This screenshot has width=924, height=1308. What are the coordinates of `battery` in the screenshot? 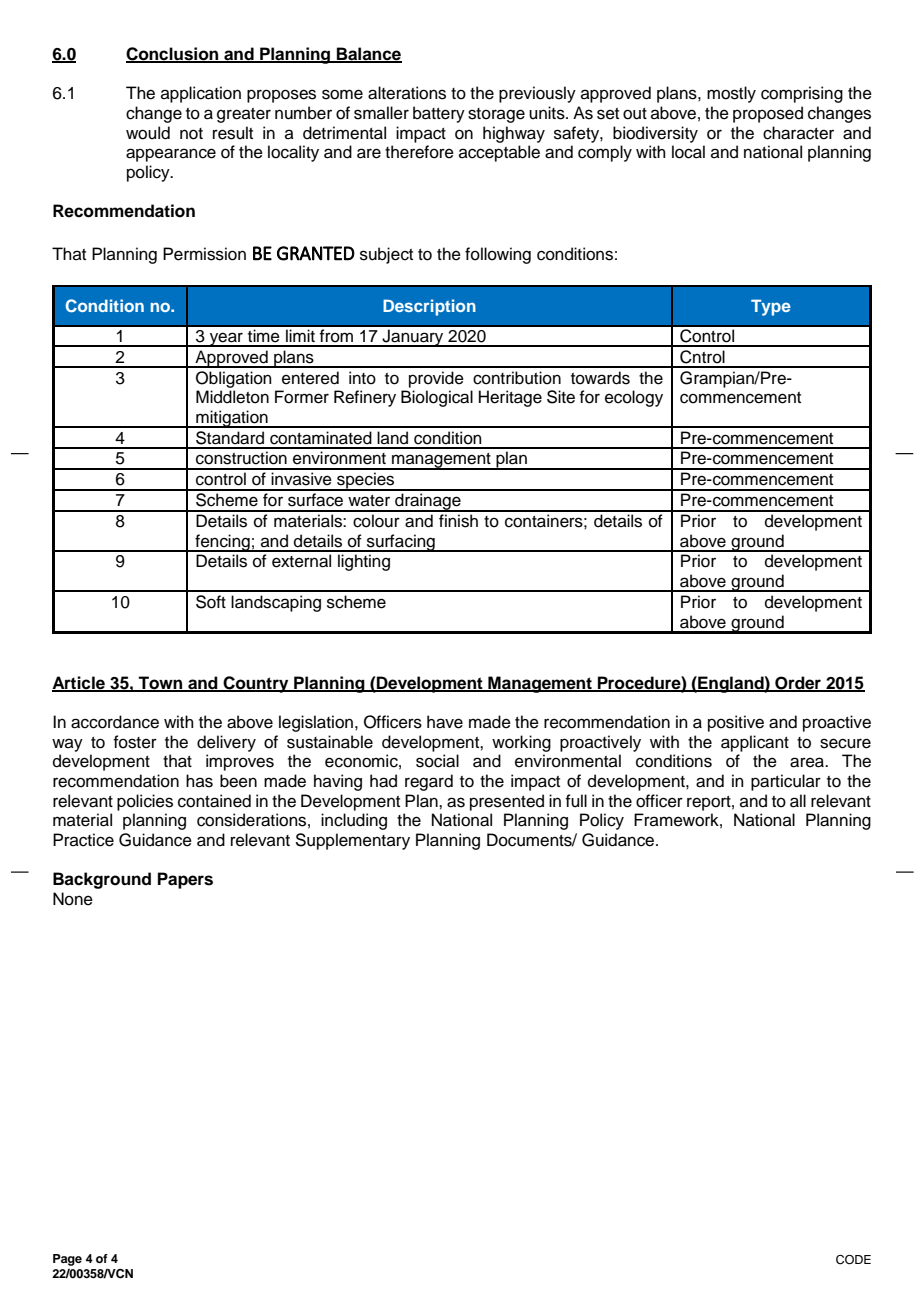 It's located at (439, 114).
